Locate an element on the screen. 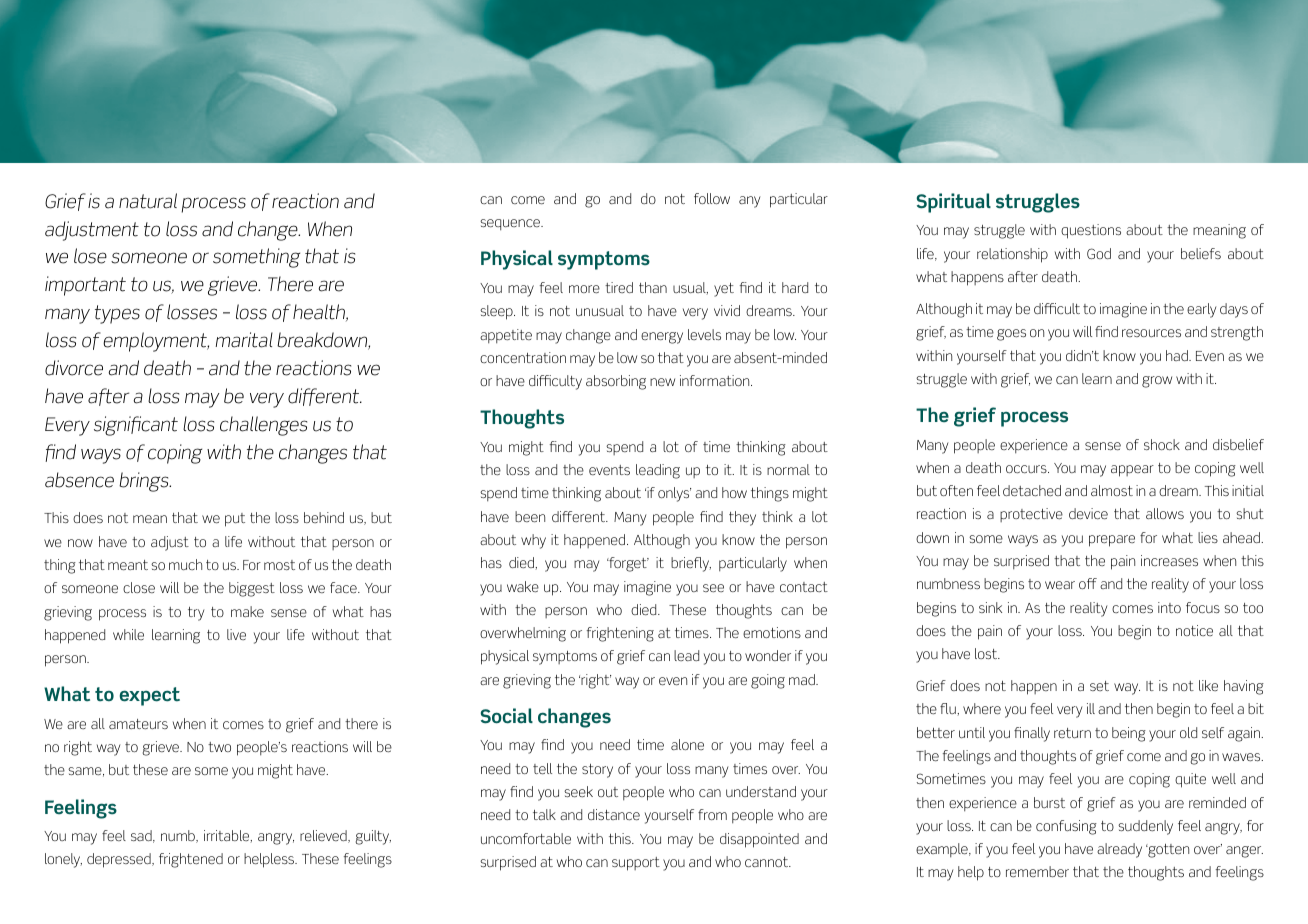  live is located at coordinates (236, 634).
